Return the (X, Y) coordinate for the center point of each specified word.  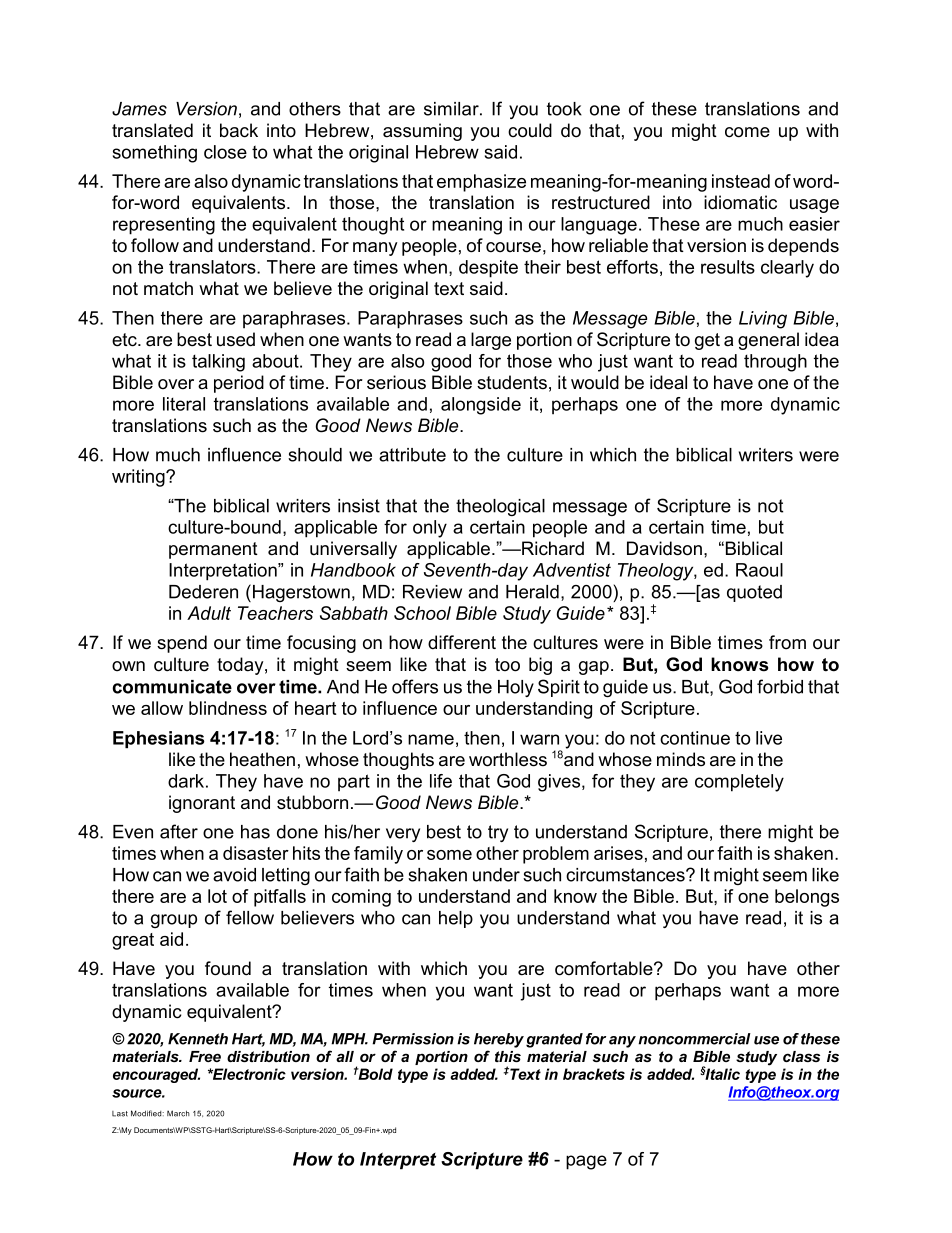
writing (139, 478)
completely (739, 783)
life (441, 781)
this (508, 1056)
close (225, 152)
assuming (422, 132)
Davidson (664, 548)
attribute (412, 455)
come (747, 132)
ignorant (202, 804)
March (178, 1113)
